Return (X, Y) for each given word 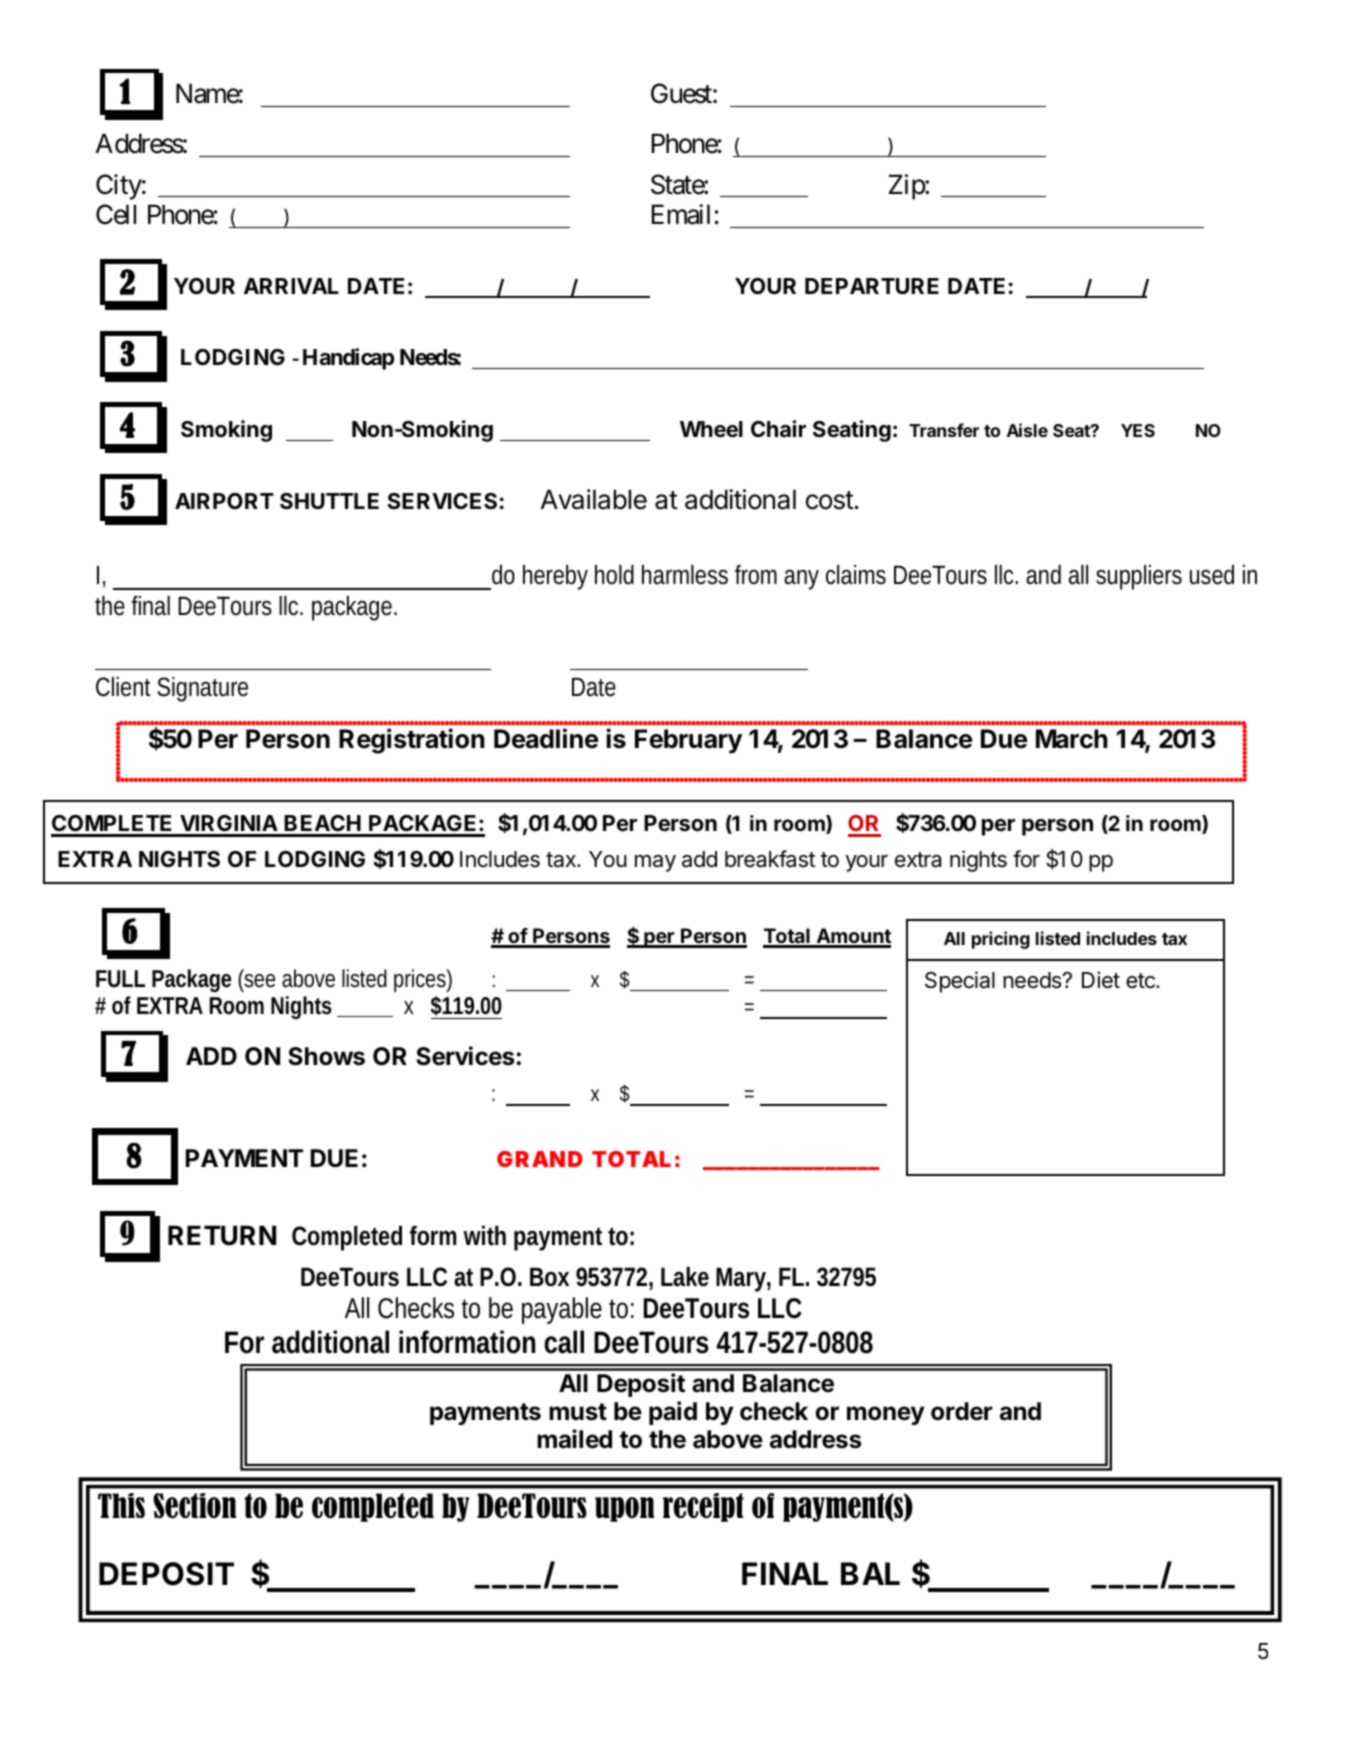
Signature (202, 689)
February (688, 741)
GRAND (540, 1159)
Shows (326, 1056)
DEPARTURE (872, 286)
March (1072, 739)
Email (681, 214)
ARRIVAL (291, 286)
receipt (703, 1507)
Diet (1101, 980)
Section (194, 1506)
